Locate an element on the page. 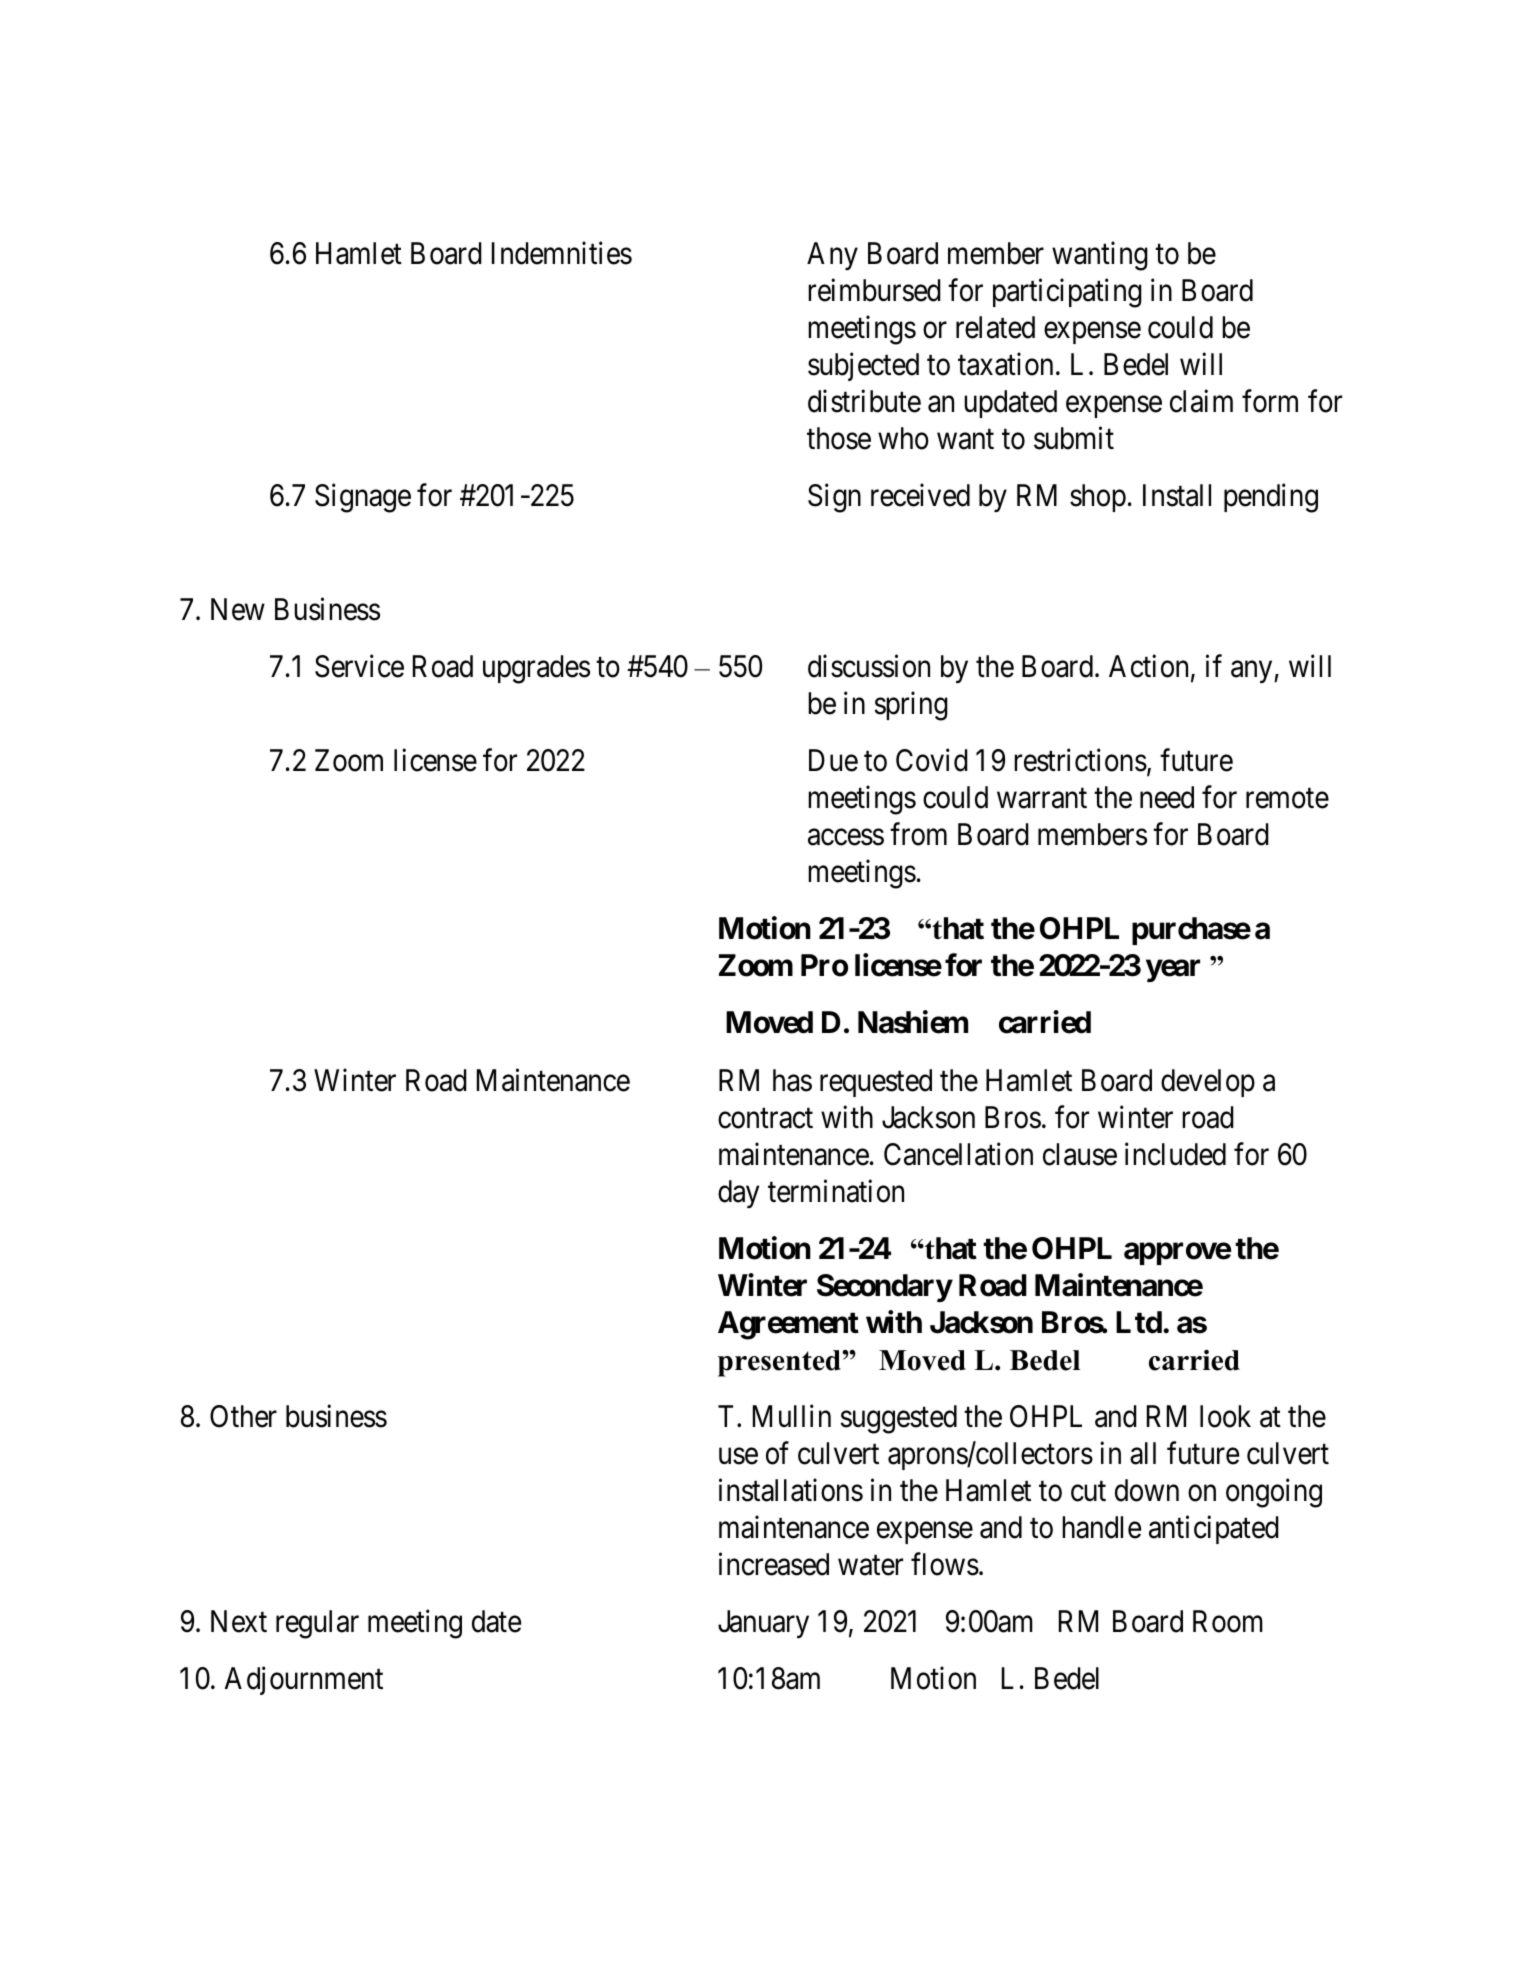 This page has width=1524, height=1972. New is located at coordinates (238, 609).
